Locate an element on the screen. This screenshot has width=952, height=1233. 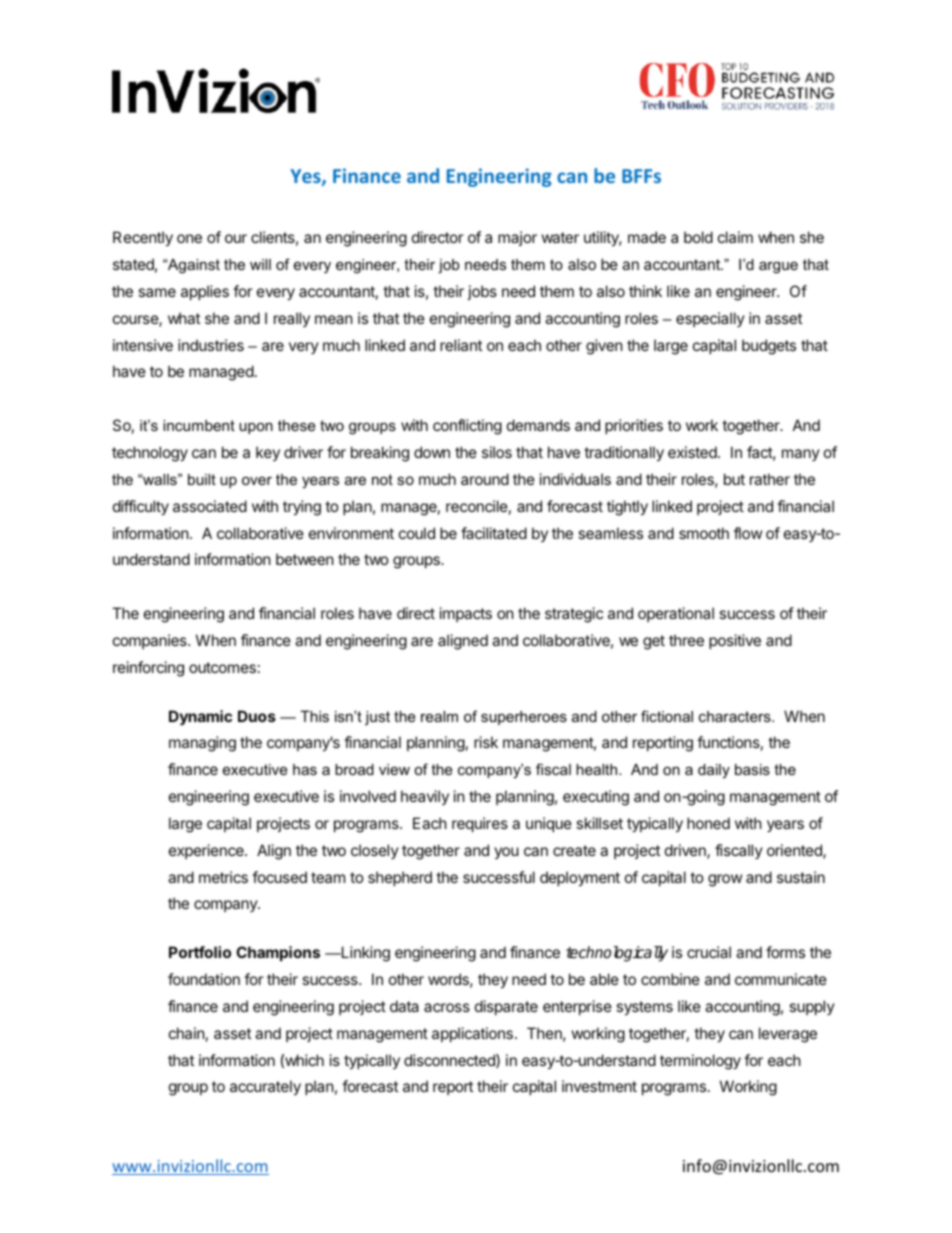
silos is located at coordinates (497, 452).
